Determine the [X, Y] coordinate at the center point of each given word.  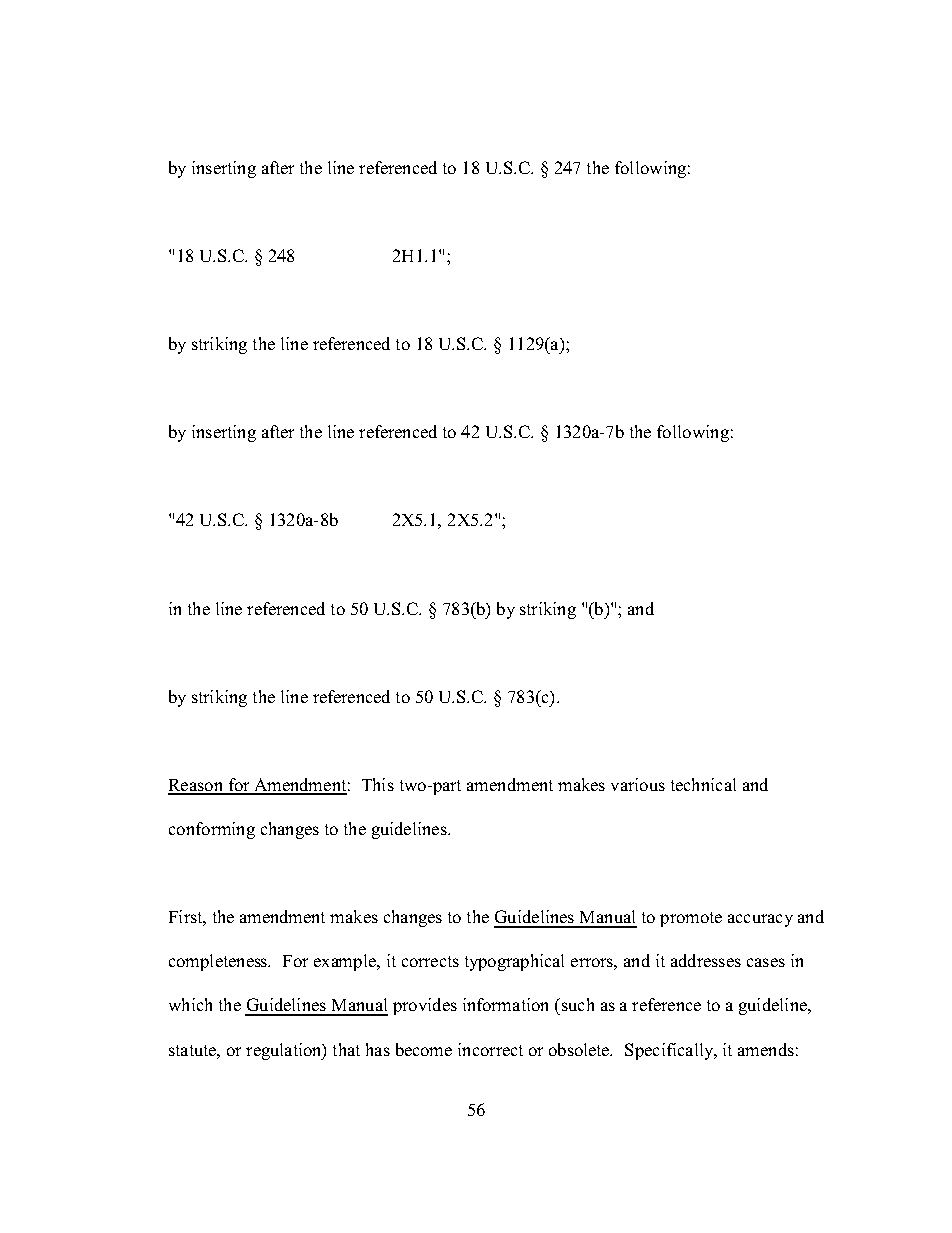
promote [691, 919]
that [346, 1049]
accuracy [760, 920]
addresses [706, 960]
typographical [514, 962]
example [346, 962]
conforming [212, 830]
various [638, 784]
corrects [430, 961]
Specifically [670, 1051]
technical [703, 784]
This [378, 784]
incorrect [490, 1049]
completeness [219, 962]
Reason [196, 786]
